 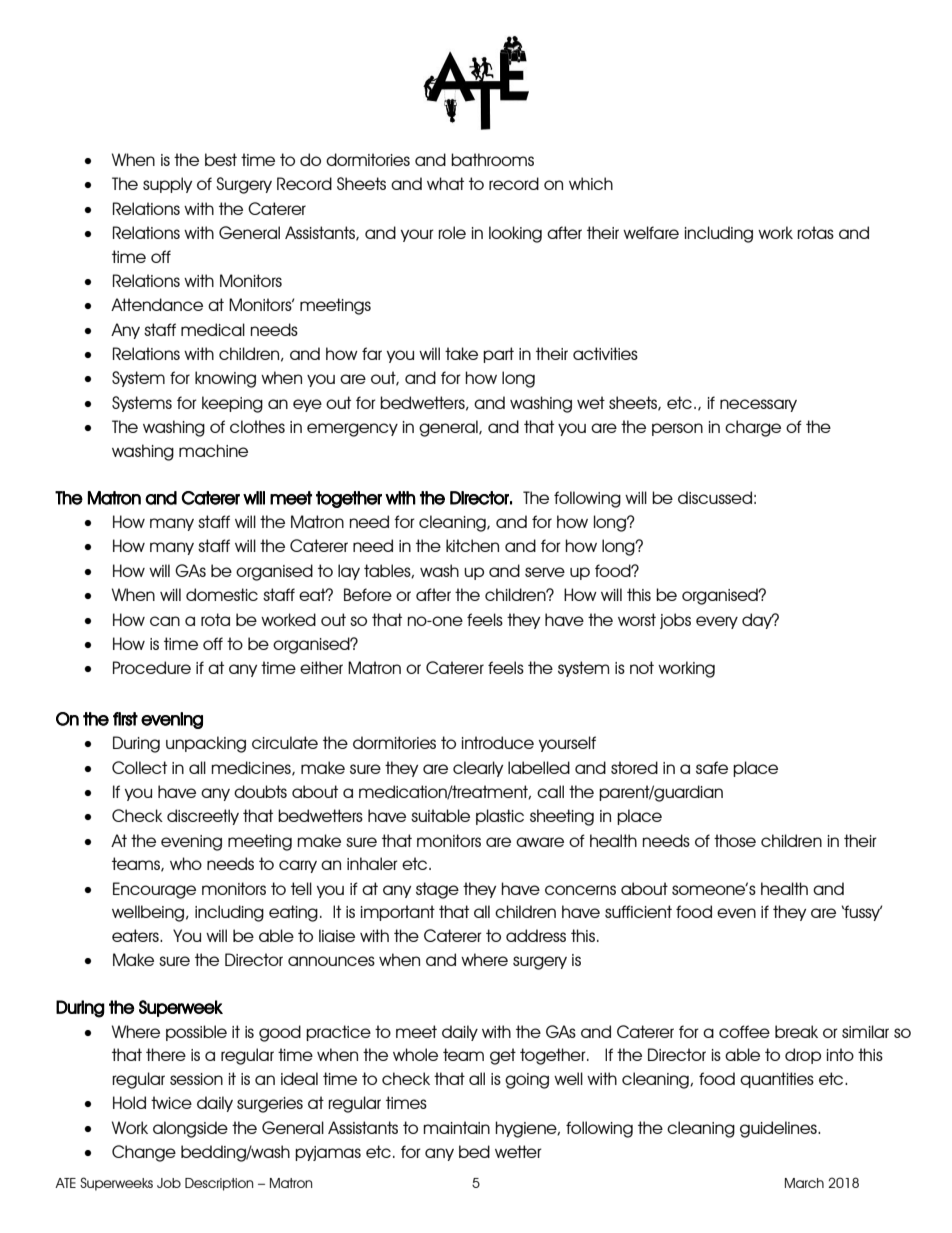 I want to click on safe, so click(x=712, y=767).
